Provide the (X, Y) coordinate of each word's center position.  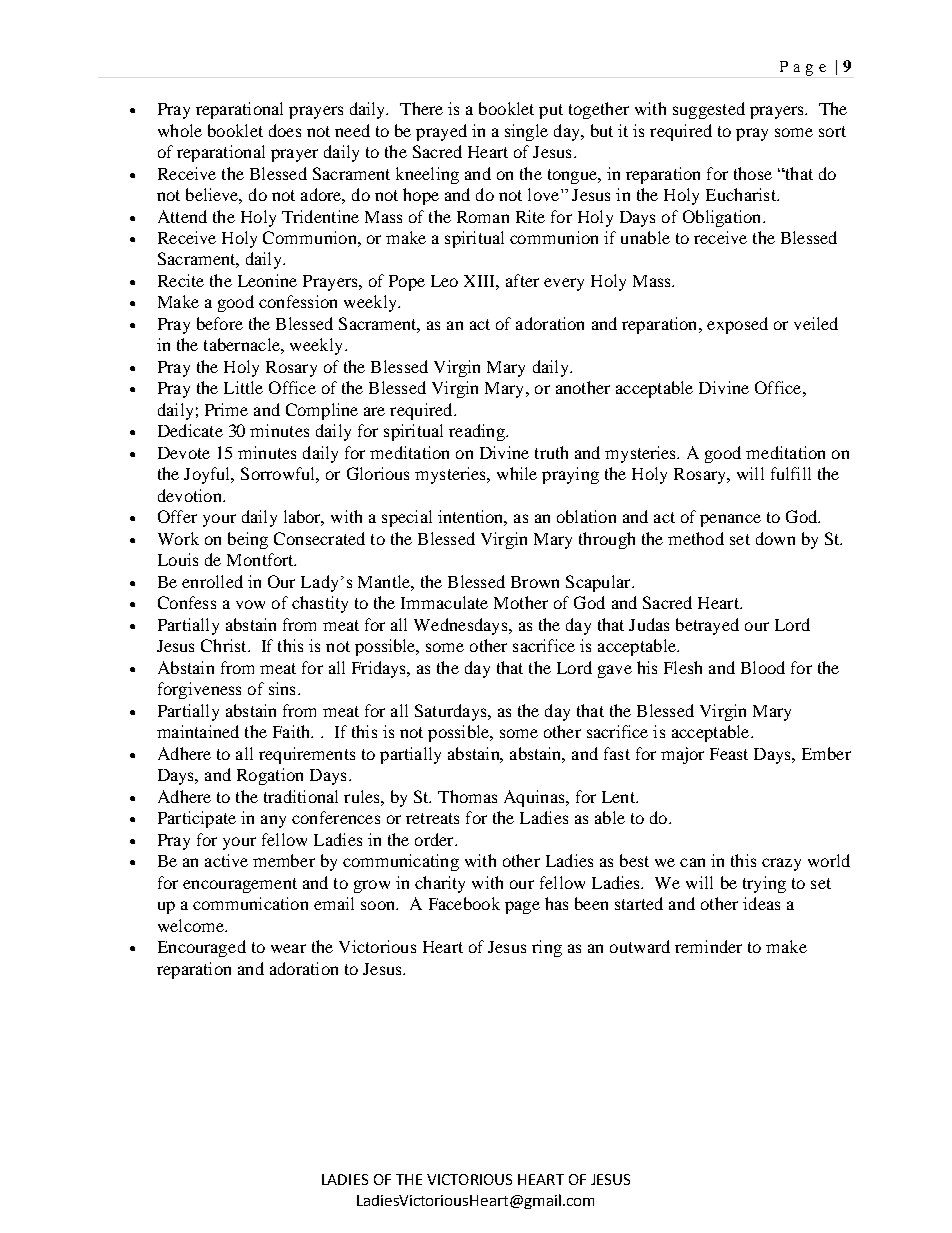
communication (250, 903)
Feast (729, 754)
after (522, 280)
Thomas (467, 796)
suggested (709, 110)
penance (730, 520)
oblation (586, 516)
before (220, 323)
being (248, 540)
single (526, 132)
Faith (292, 731)
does (285, 130)
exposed (737, 325)
